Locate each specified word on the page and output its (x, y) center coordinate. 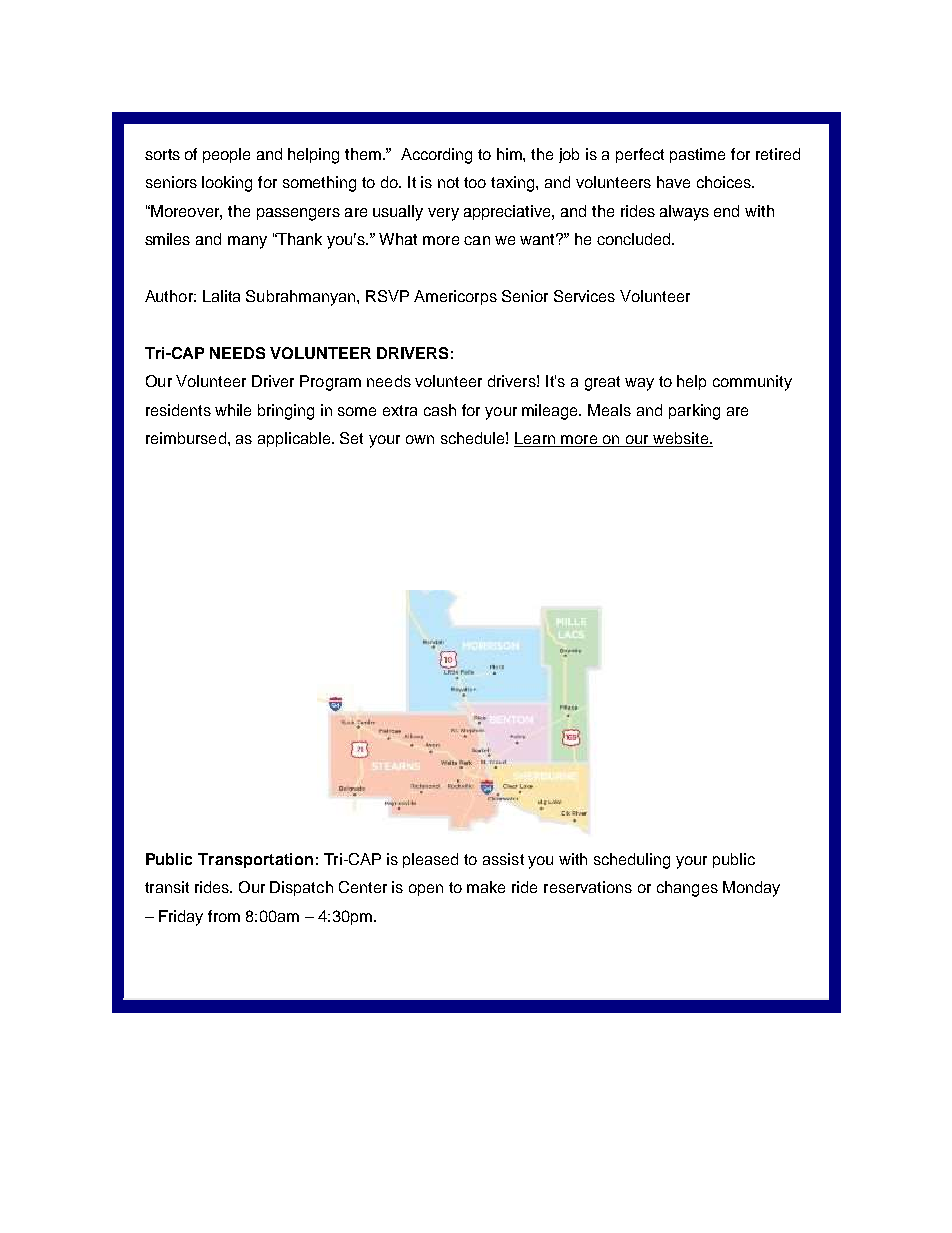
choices (725, 182)
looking (227, 184)
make (486, 887)
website (680, 439)
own (420, 439)
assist (503, 859)
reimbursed (186, 438)
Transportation (255, 860)
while (233, 410)
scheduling (632, 861)
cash (440, 410)
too (475, 182)
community (752, 383)
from (224, 916)
